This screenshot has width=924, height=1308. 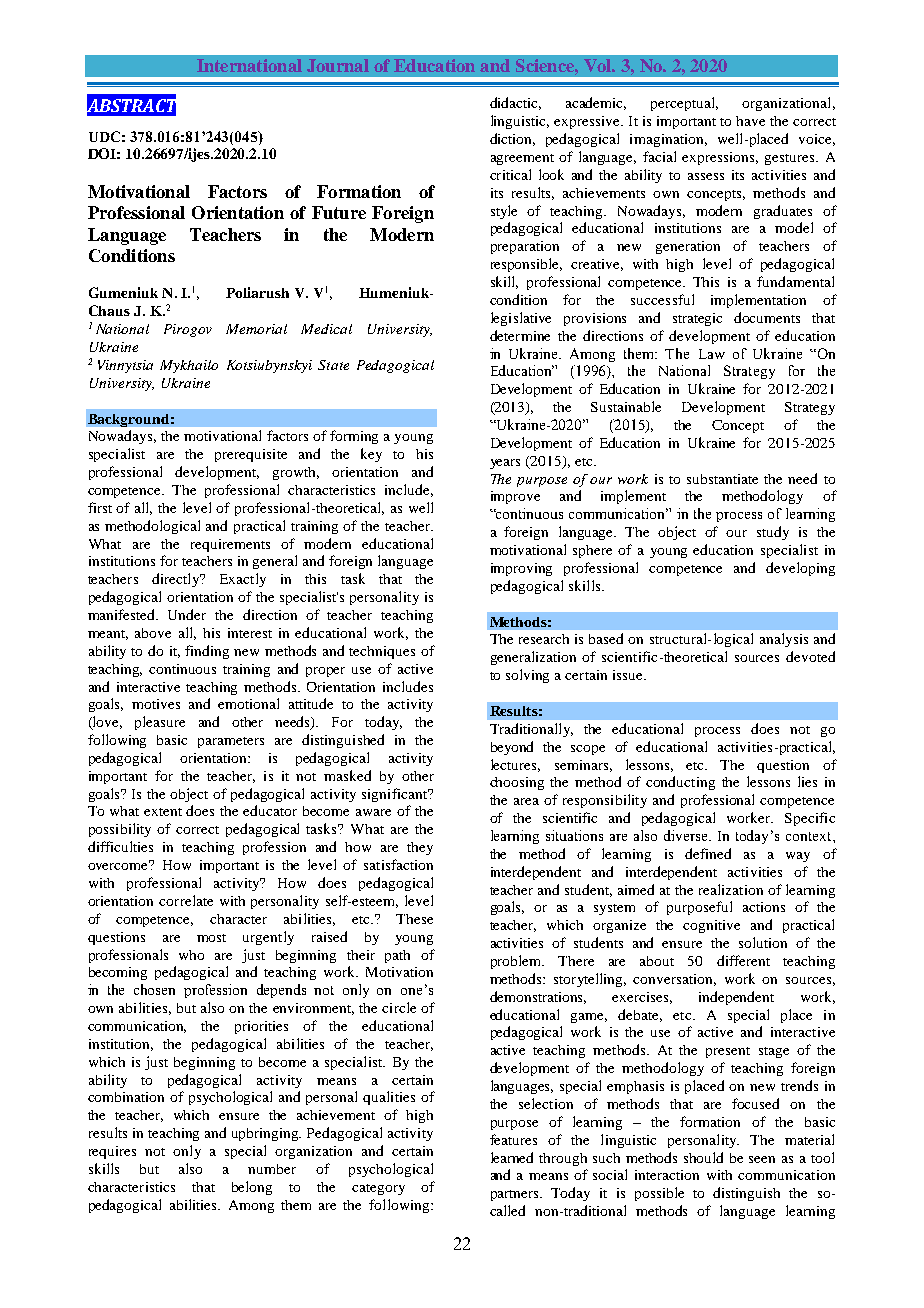 What do you see at coordinates (512, 139) in the screenshot?
I see `diction` at bounding box center [512, 139].
